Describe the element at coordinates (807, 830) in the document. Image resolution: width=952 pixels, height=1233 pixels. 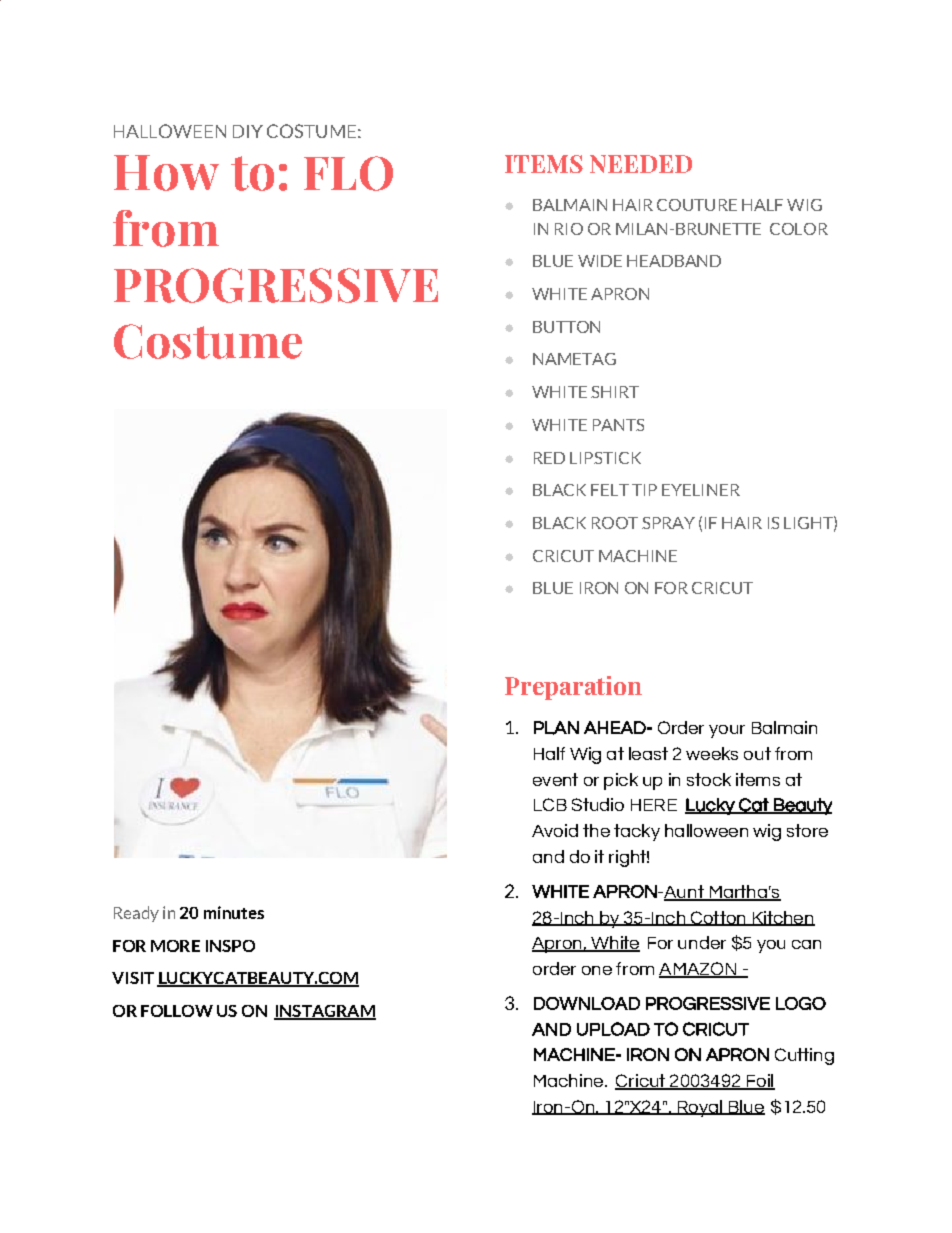
I see `store` at that location.
